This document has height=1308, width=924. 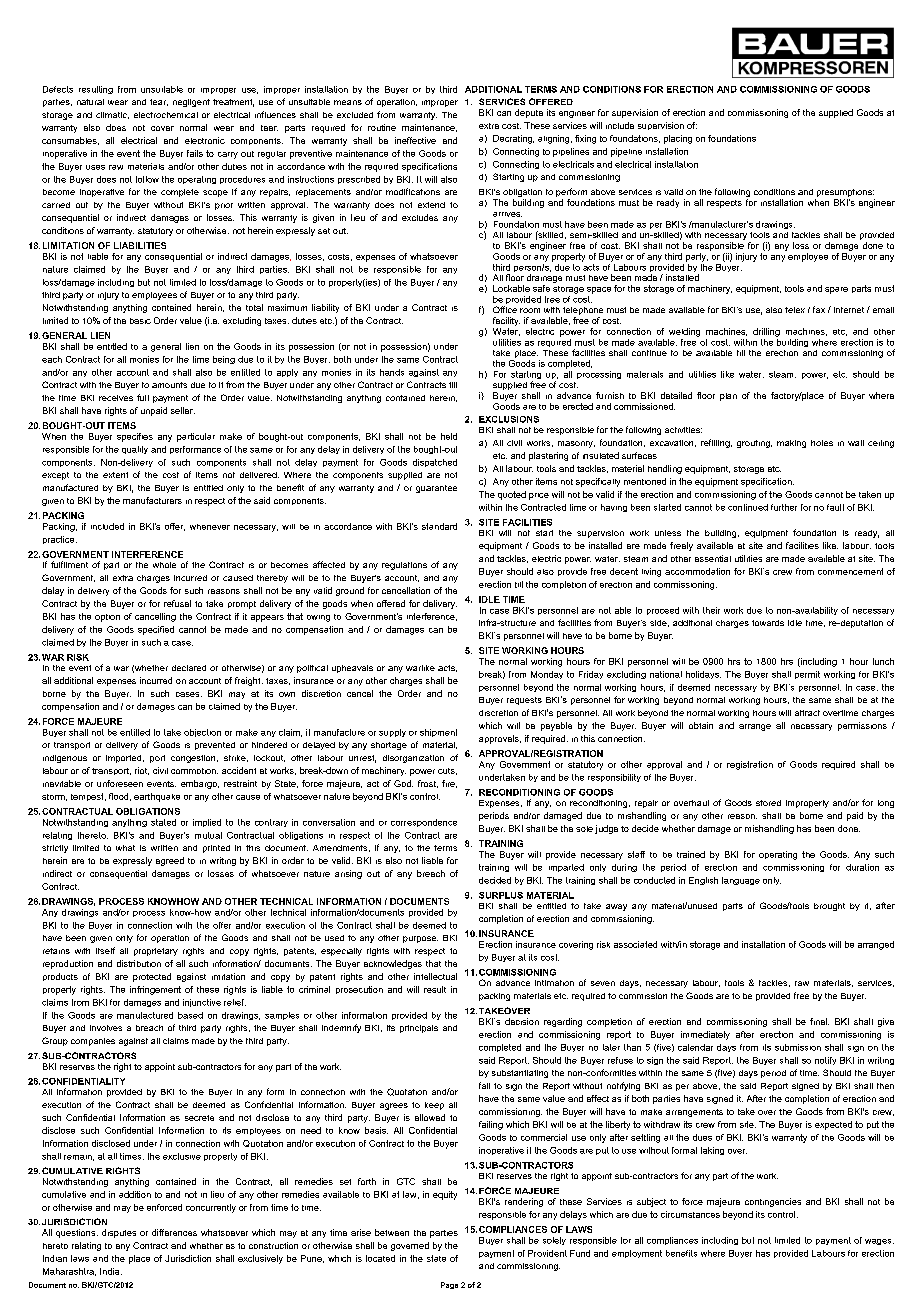 What do you see at coordinates (436, 489) in the document?
I see `guarantee` at bounding box center [436, 489].
